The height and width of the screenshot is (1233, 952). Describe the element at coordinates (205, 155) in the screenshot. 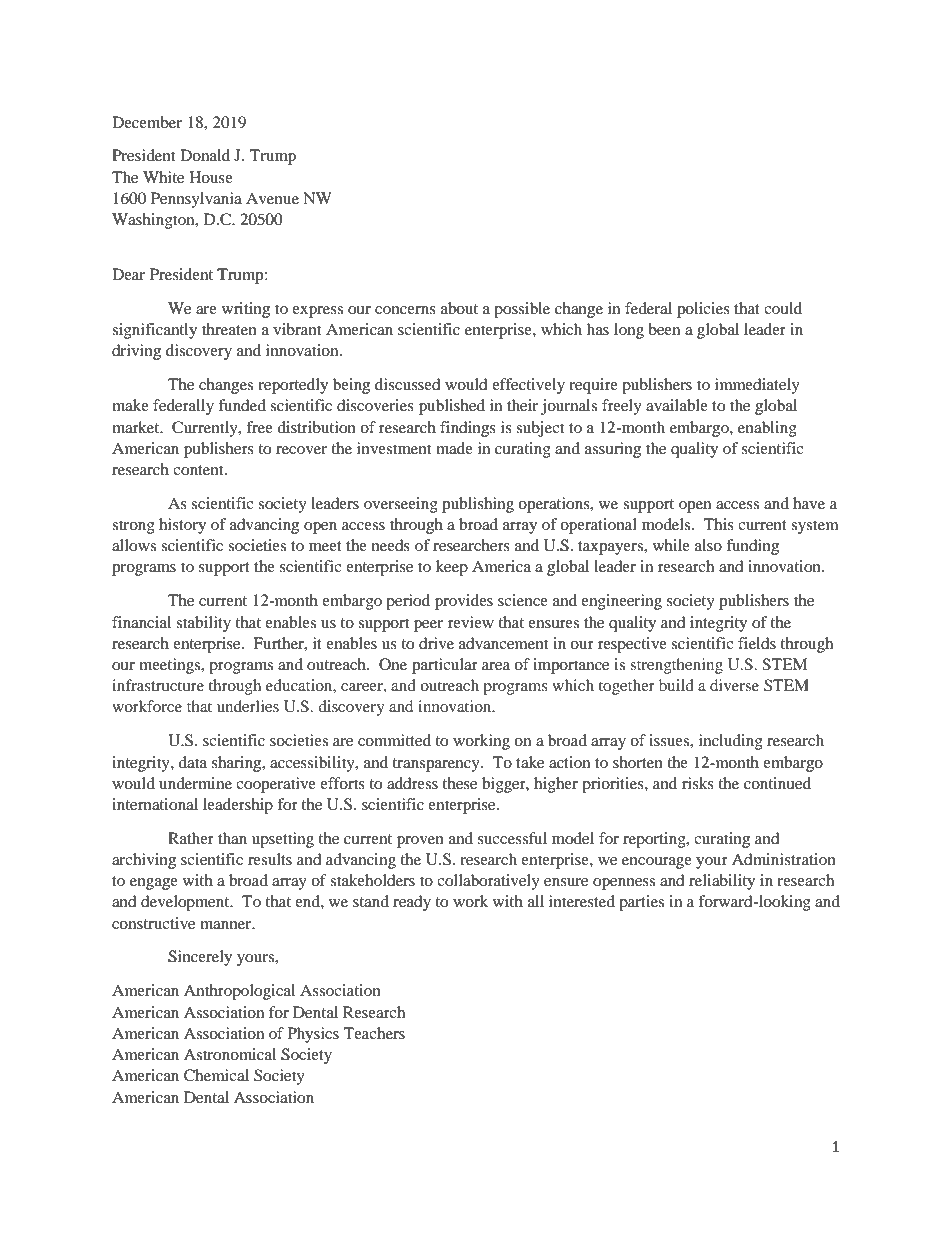

I see `Donald` at that location.
